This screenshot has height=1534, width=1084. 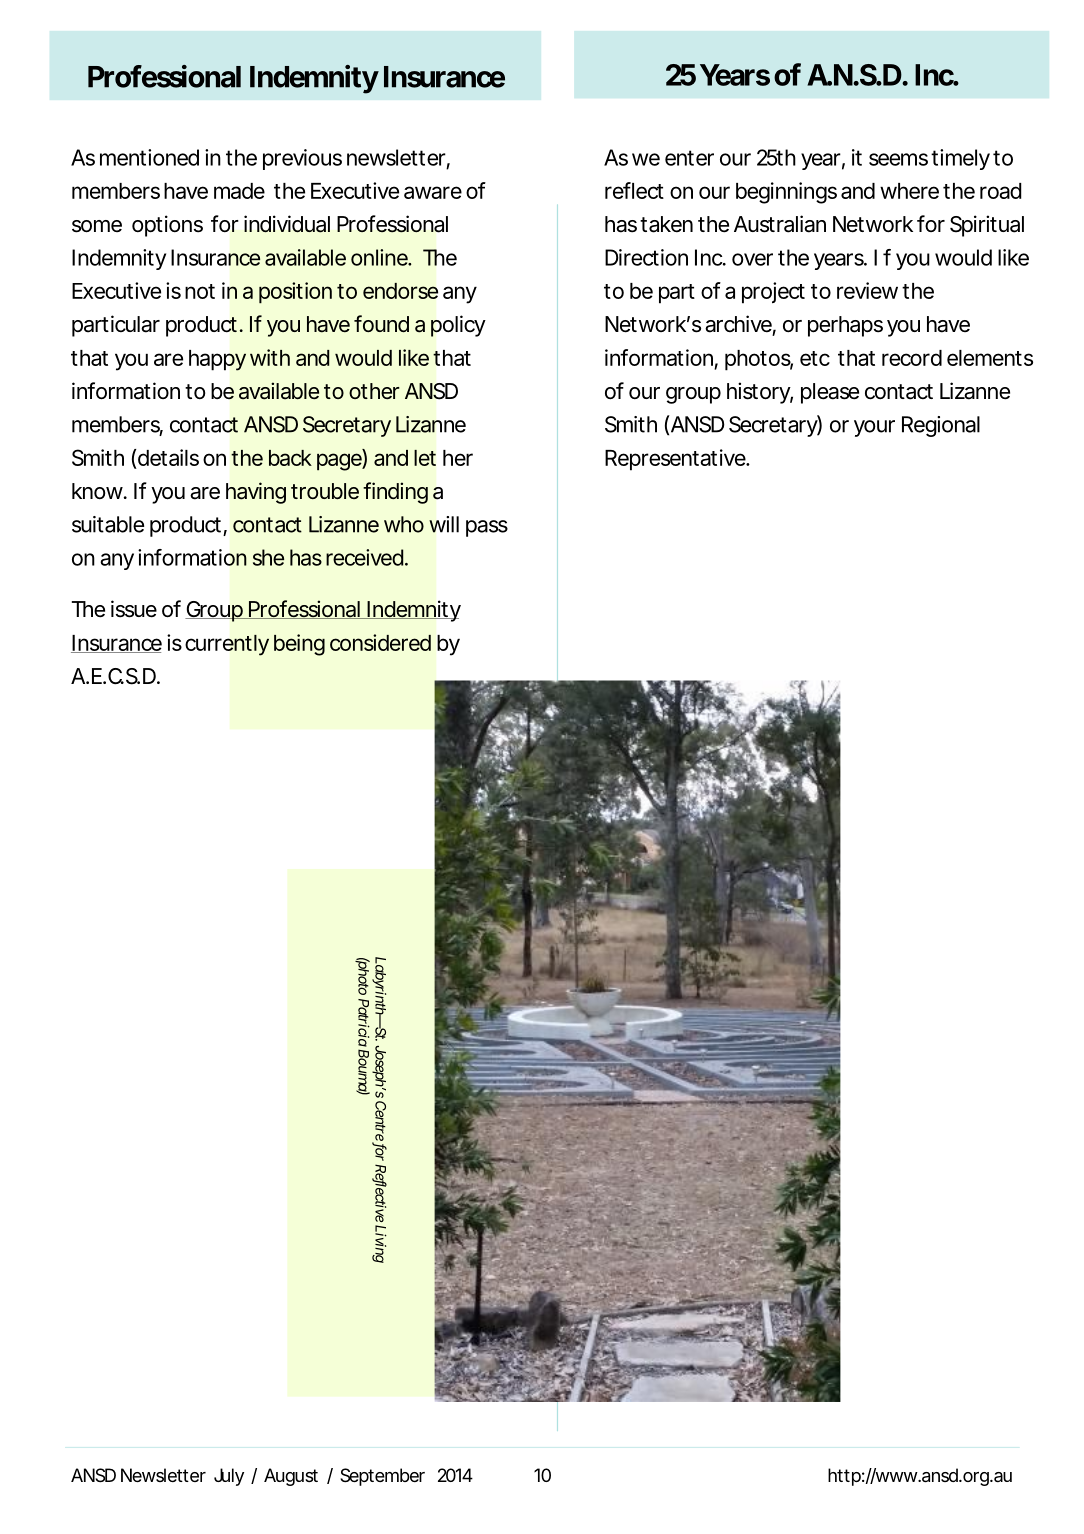 What do you see at coordinates (134, 609) in the screenshot?
I see `issue` at bounding box center [134, 609].
